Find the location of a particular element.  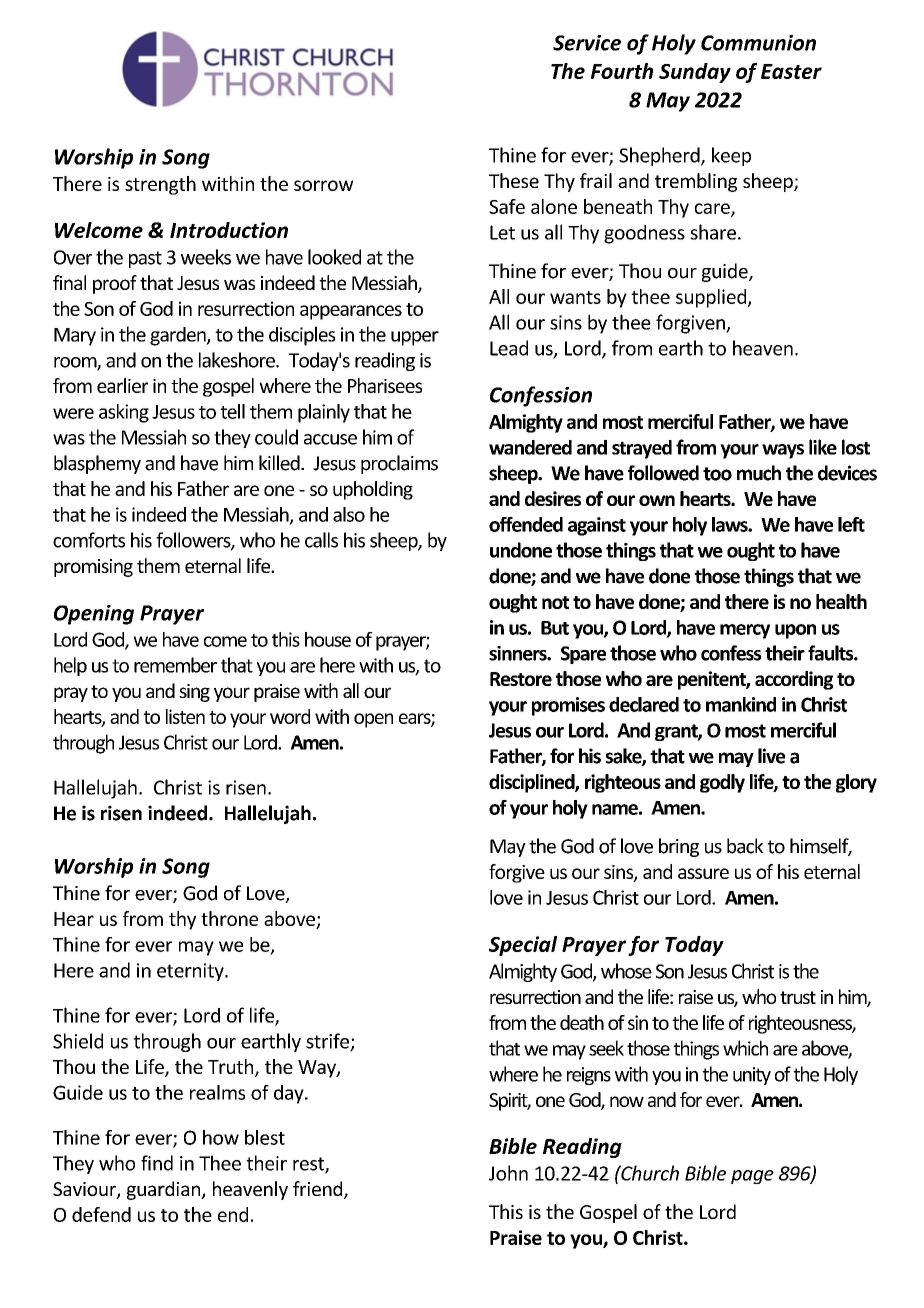

strength is located at coordinates (160, 185).
